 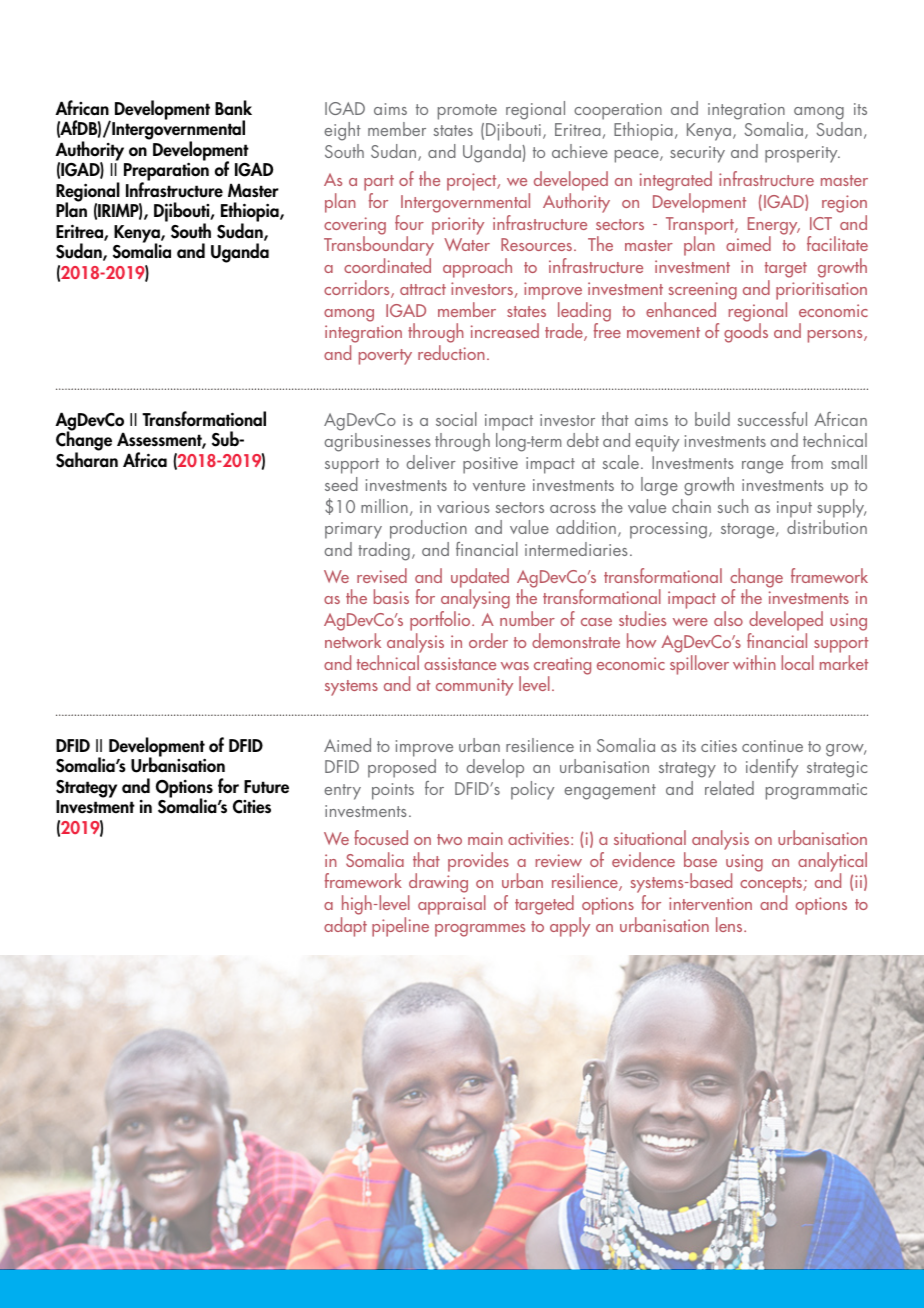 What do you see at coordinates (746, 333) in the page?
I see `goods` at bounding box center [746, 333].
